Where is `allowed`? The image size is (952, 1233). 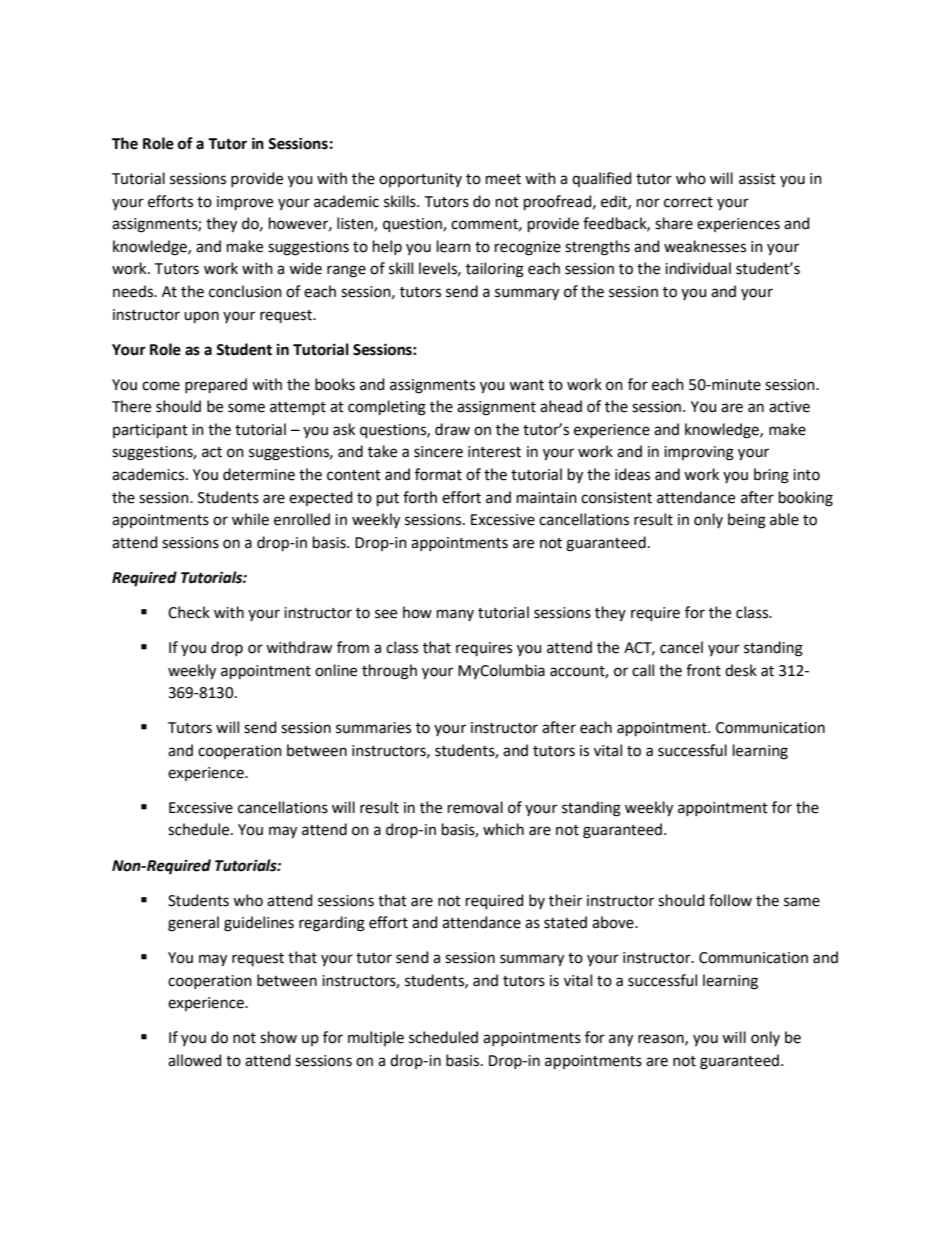 allowed is located at coordinates (194, 1060).
